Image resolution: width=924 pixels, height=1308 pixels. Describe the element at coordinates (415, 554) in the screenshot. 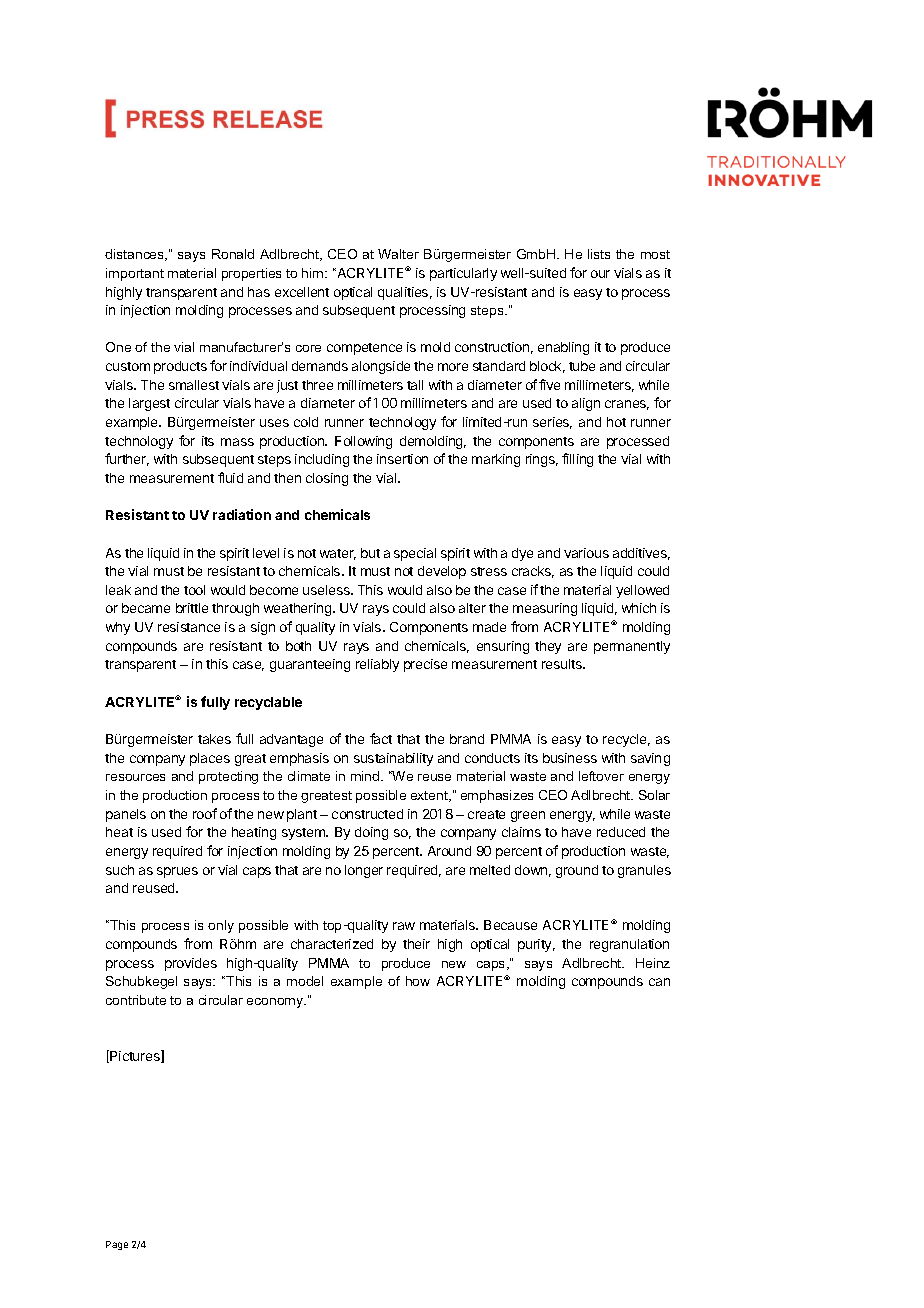

I see `special` at that location.
